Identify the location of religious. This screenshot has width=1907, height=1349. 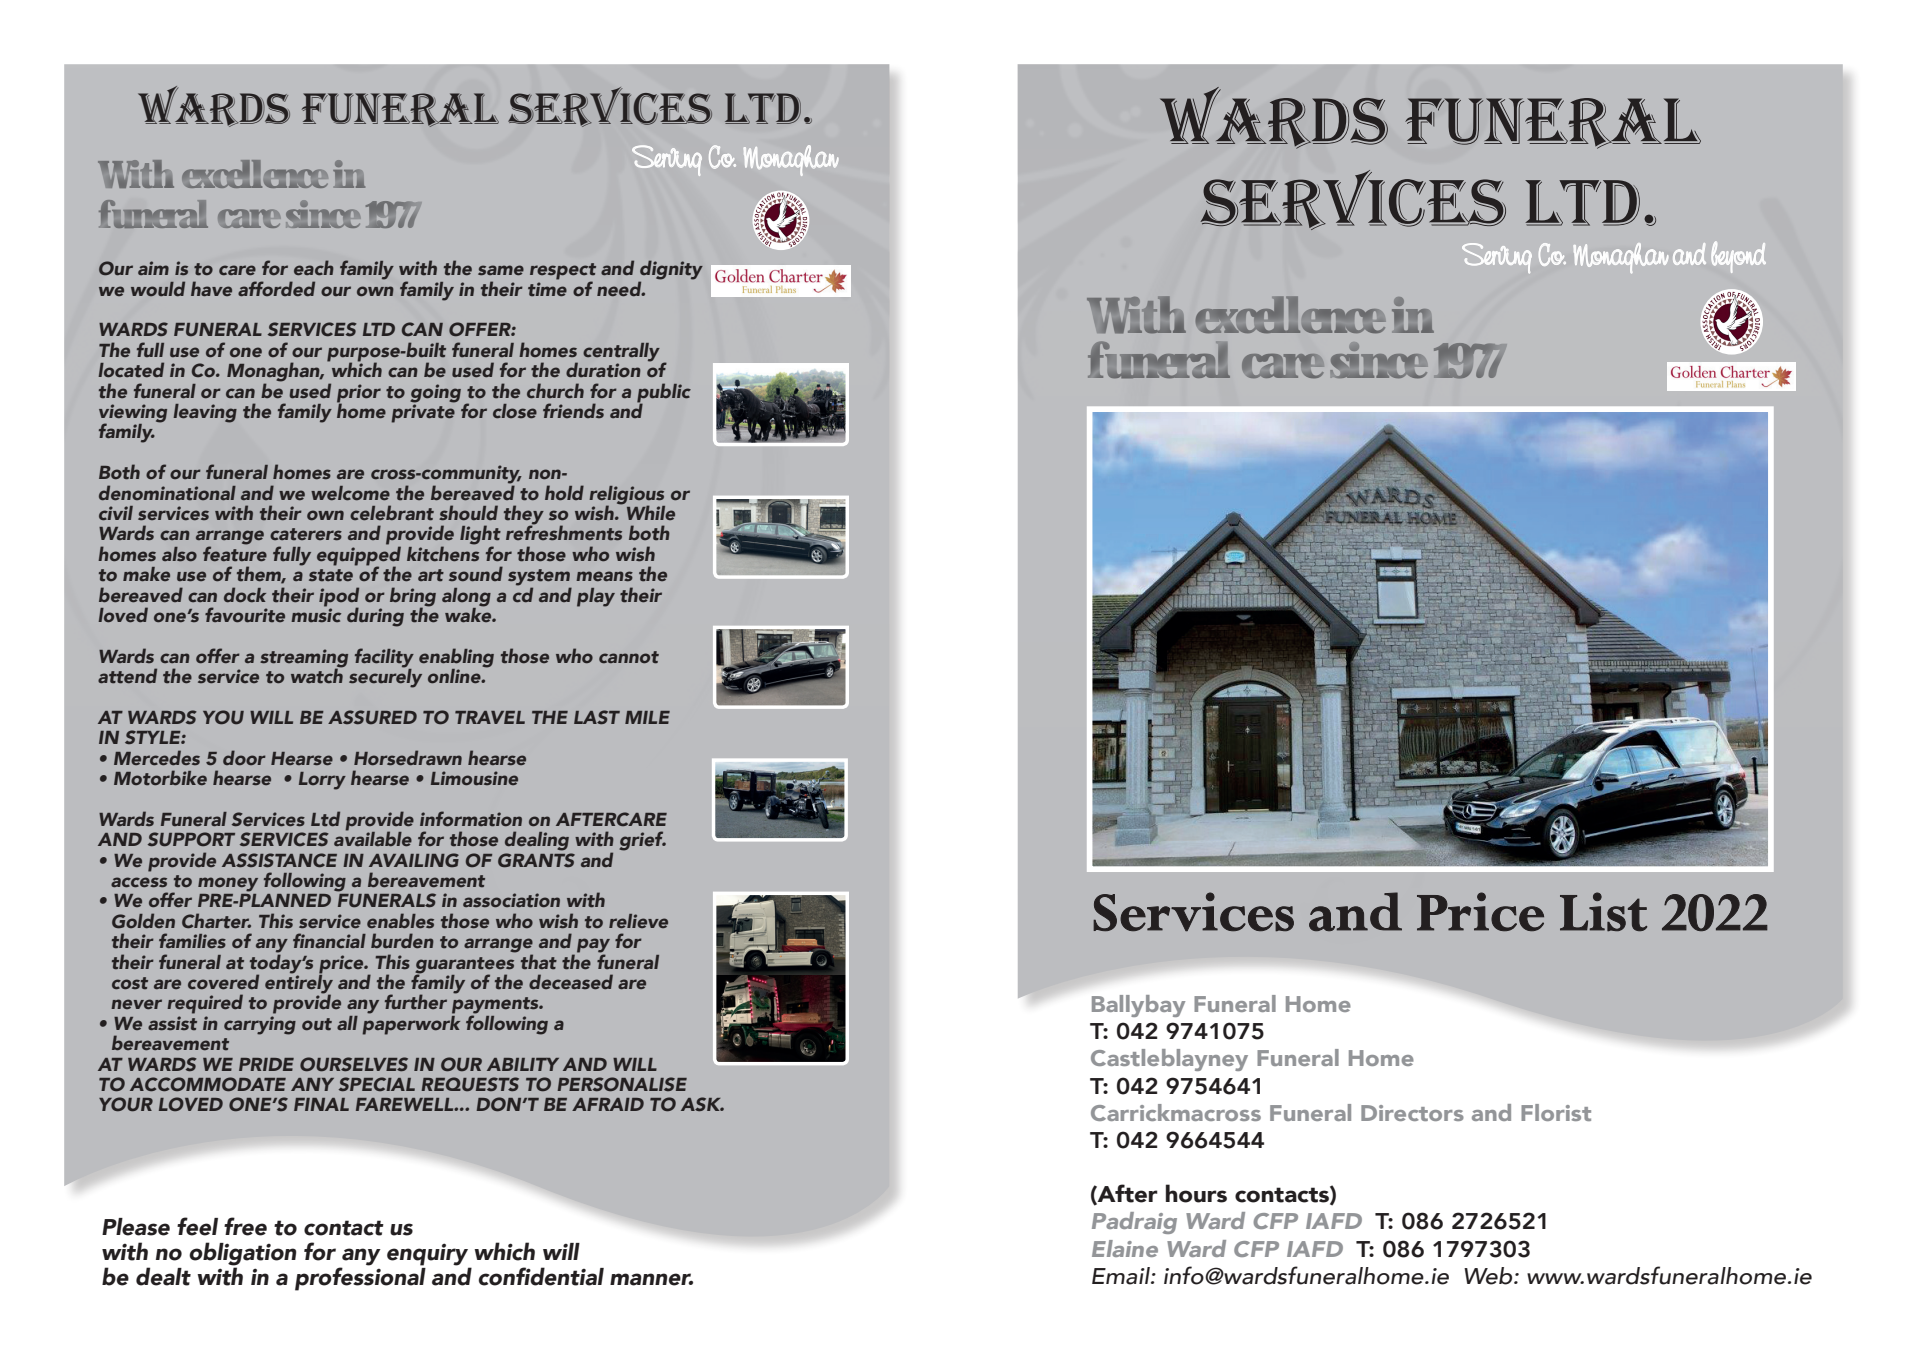
(627, 496).
